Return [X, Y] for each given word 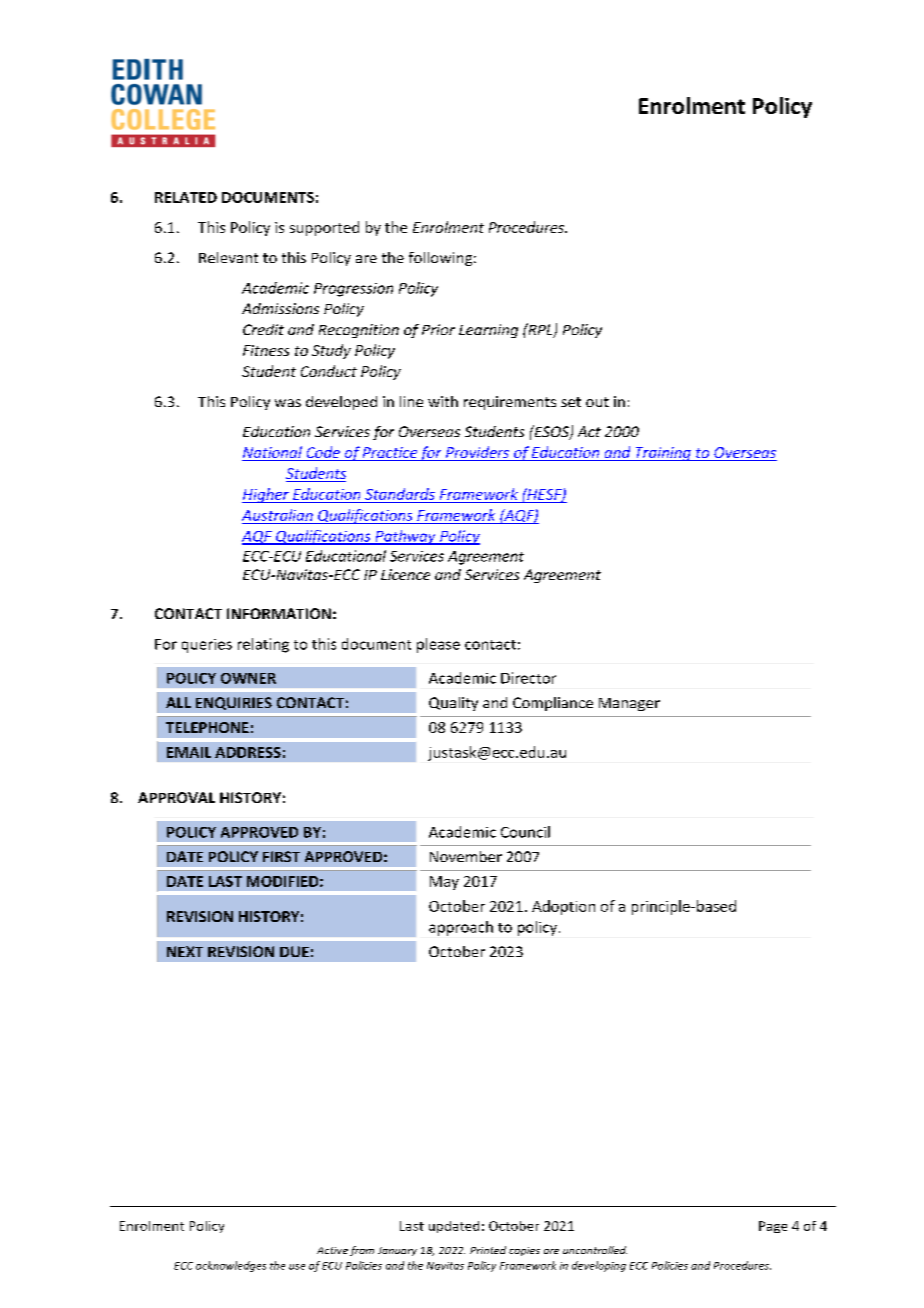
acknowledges [231, 1266]
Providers [477, 453]
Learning [488, 331]
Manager [629, 704]
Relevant [228, 257]
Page [773, 1227]
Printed [488, 1250]
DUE [294, 951]
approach [461, 928]
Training [663, 454]
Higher [266, 495]
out [597, 402]
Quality [453, 704]
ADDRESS [248, 752]
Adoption [563, 907]
